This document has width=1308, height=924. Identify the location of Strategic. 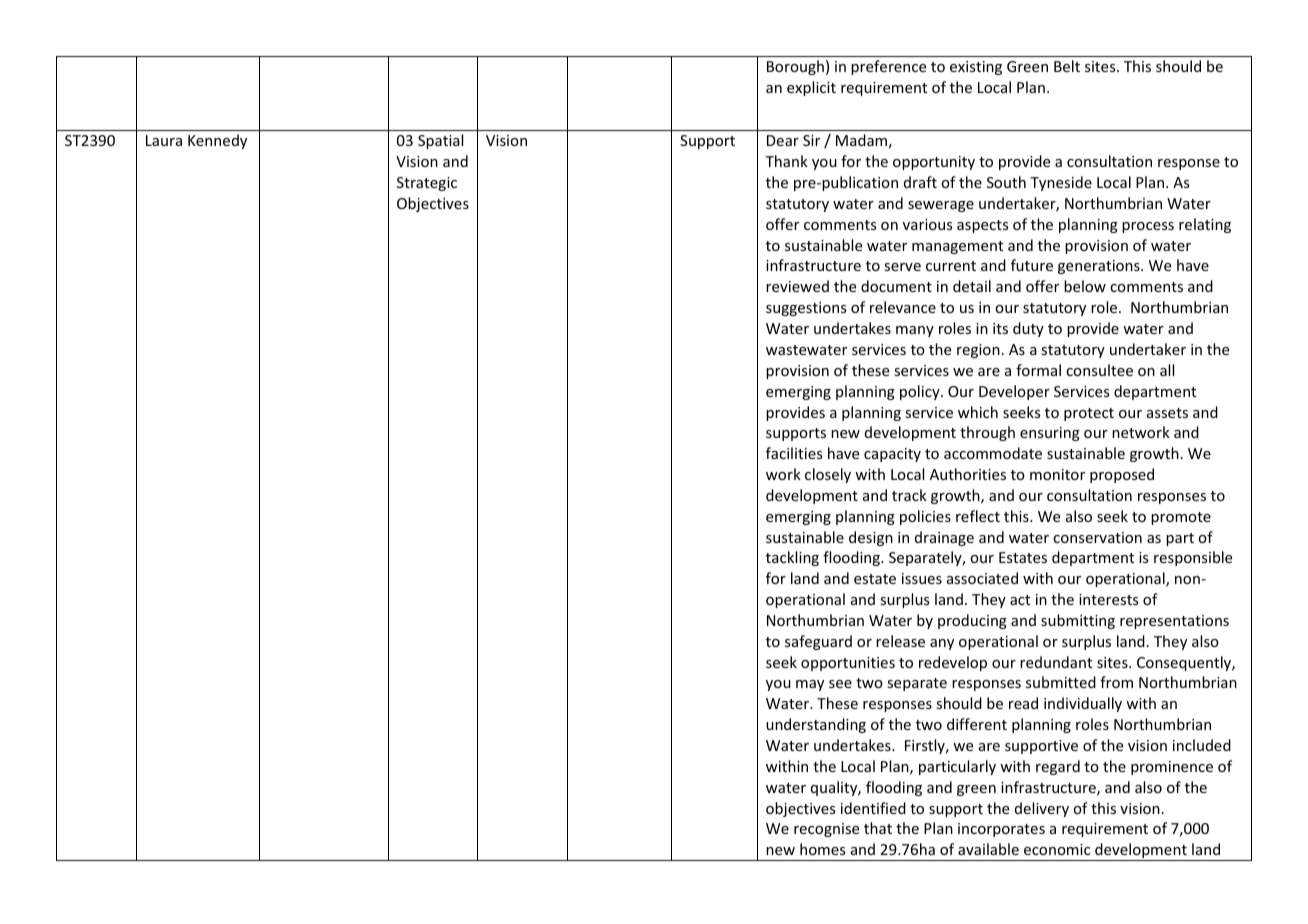
(427, 184).
